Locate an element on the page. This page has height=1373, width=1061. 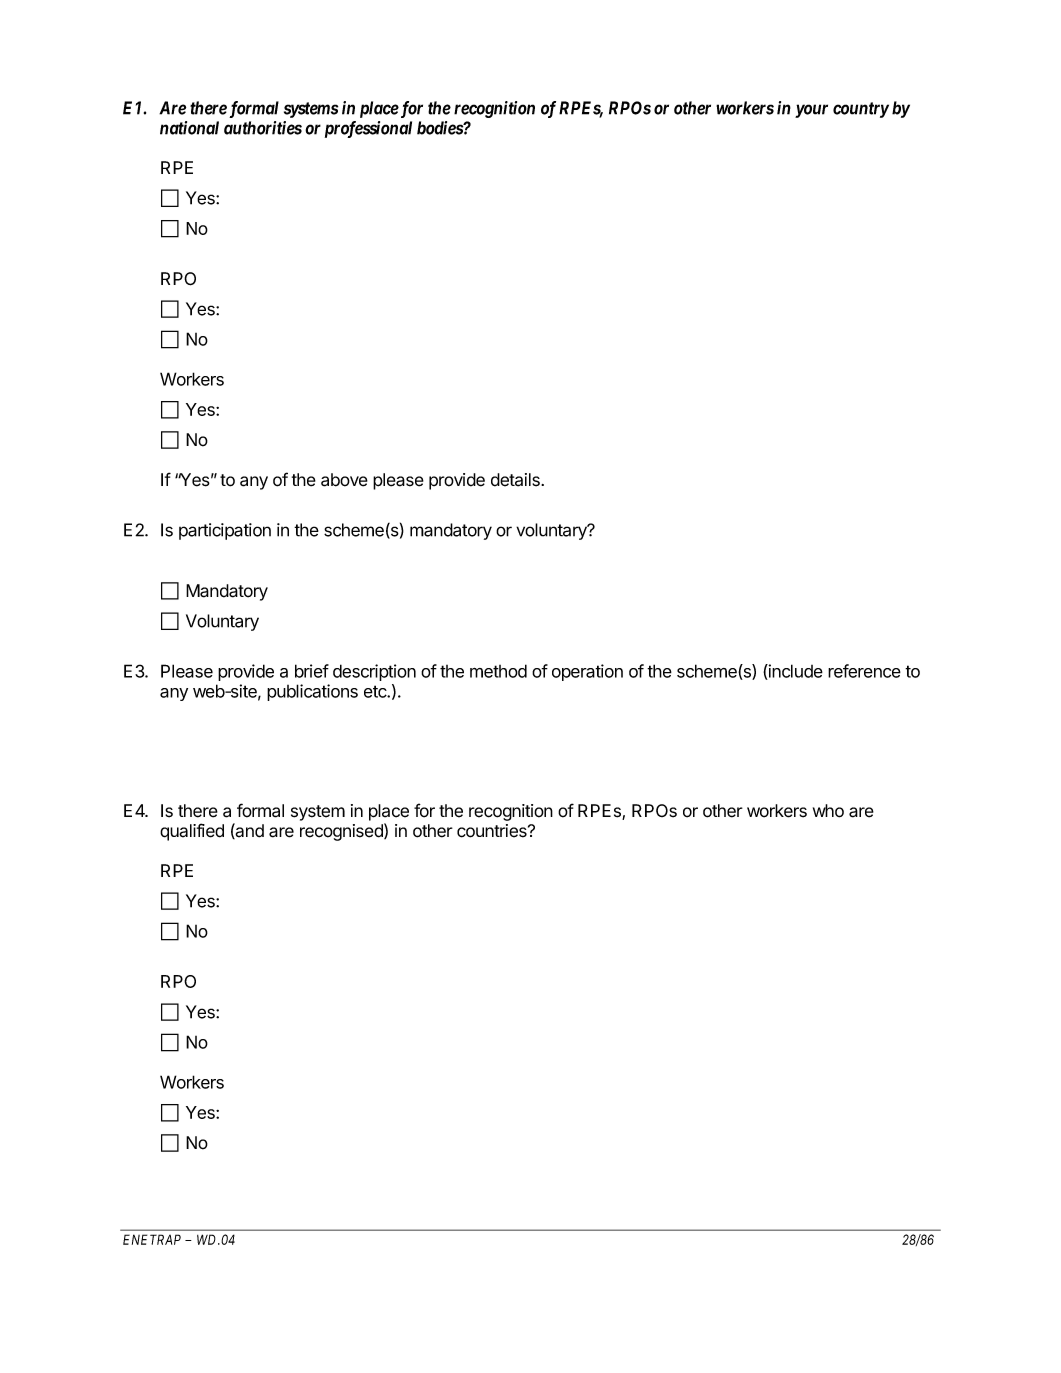
method is located at coordinates (498, 671).
